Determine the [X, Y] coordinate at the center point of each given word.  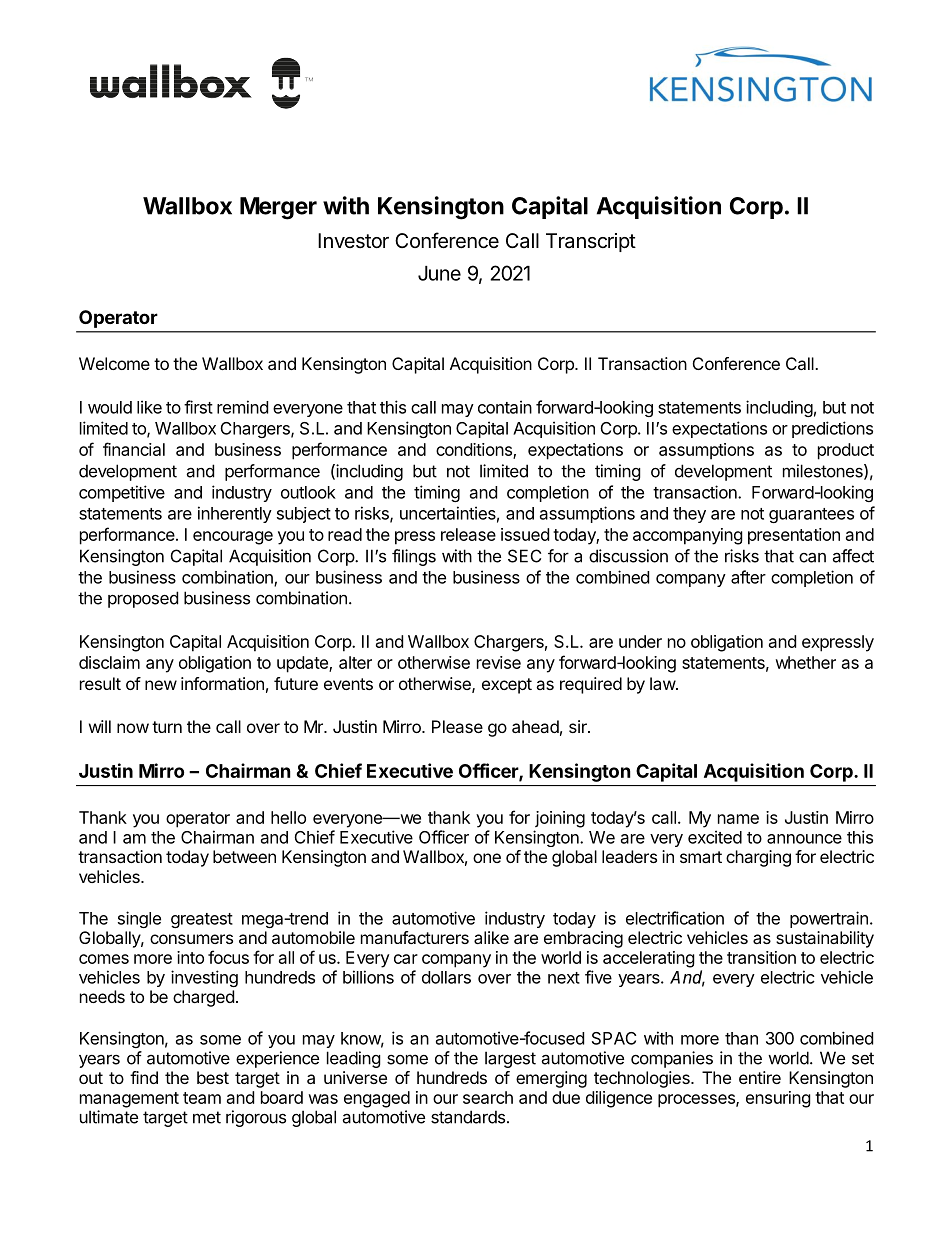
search [488, 1097]
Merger [278, 208]
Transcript [591, 242]
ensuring [778, 1099]
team [202, 1098]
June [439, 273]
